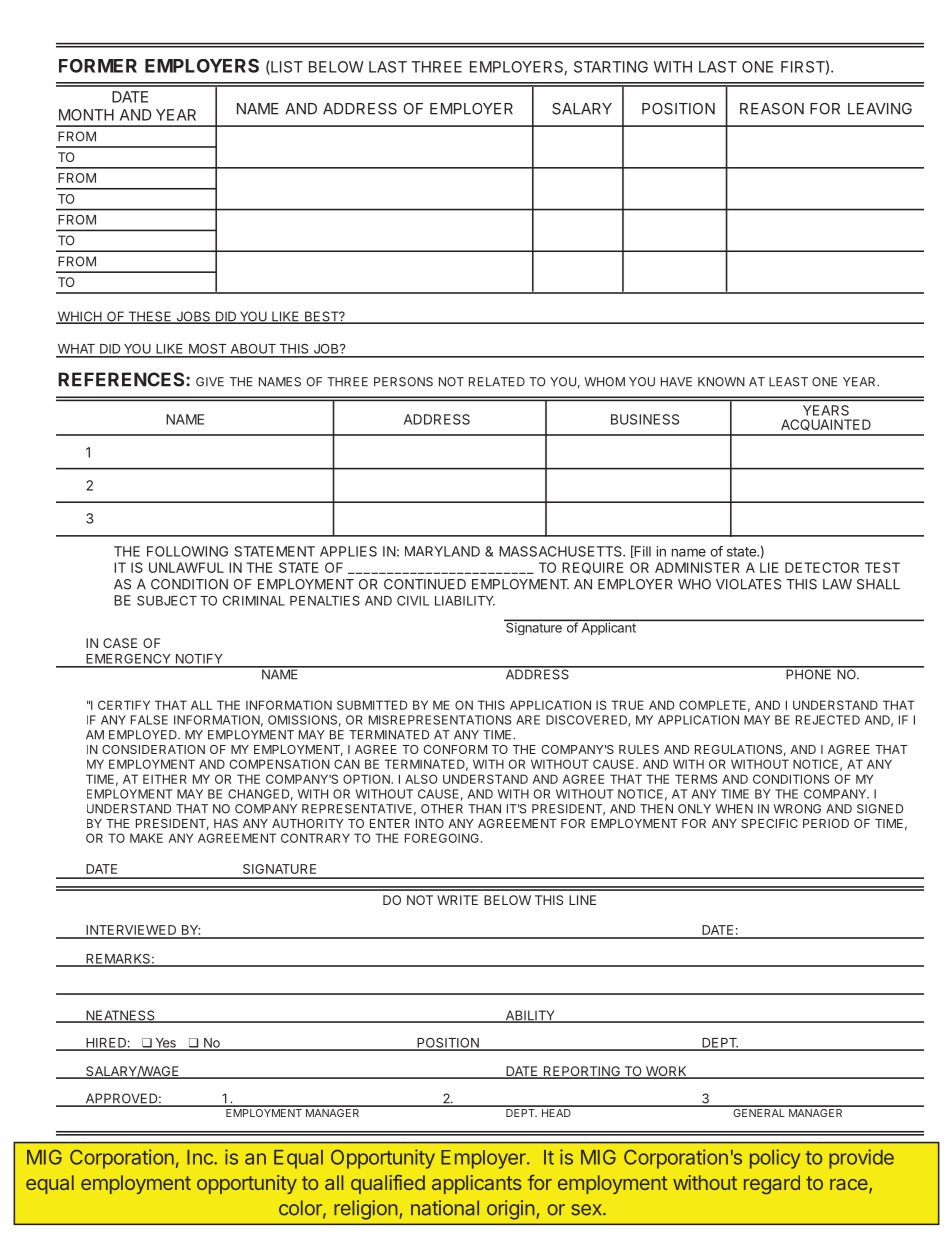 Image resolution: width=952 pixels, height=1233 pixels. What do you see at coordinates (413, 601) in the screenshot?
I see `CIVIL` at bounding box center [413, 601].
